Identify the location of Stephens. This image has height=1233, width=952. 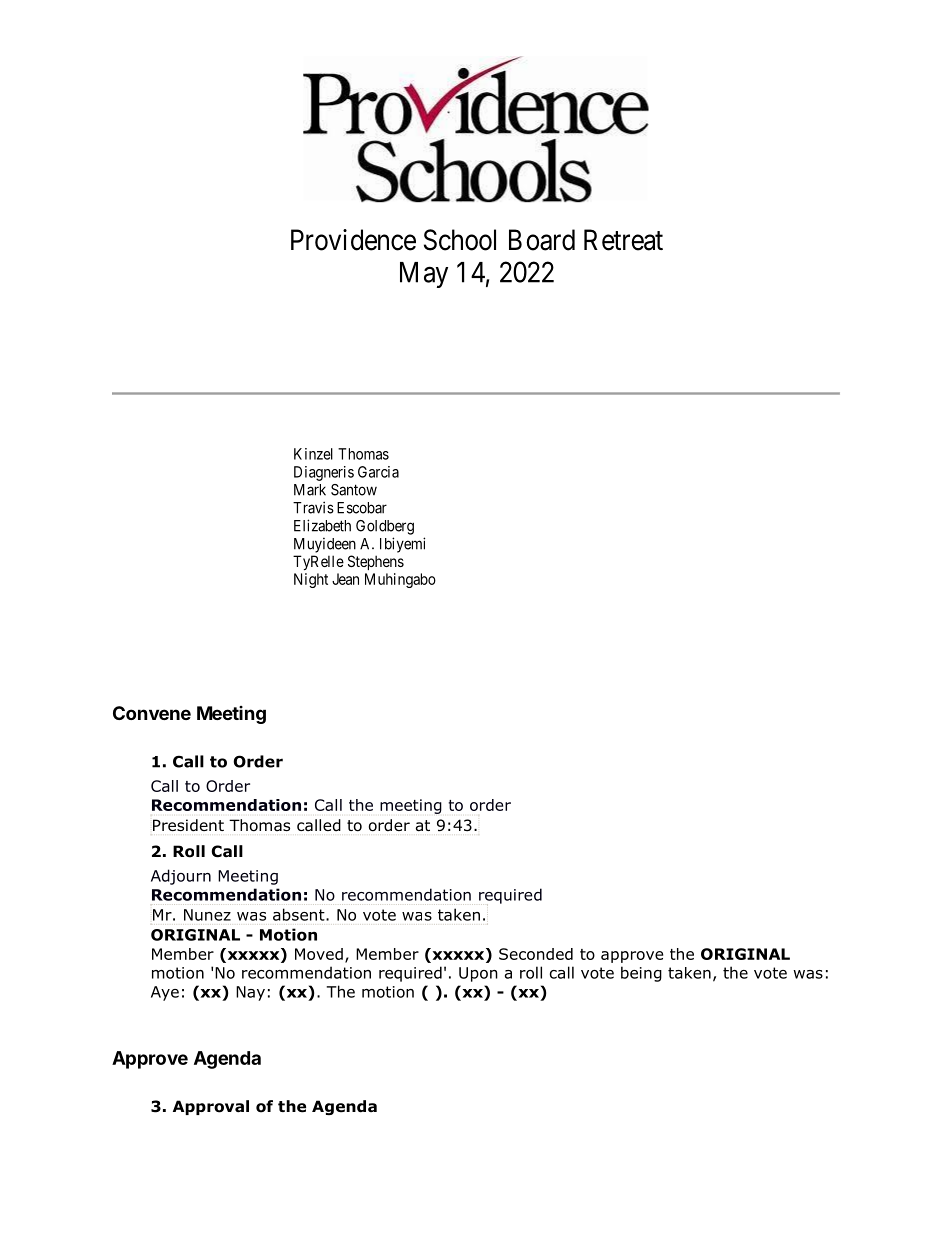
(376, 562).
